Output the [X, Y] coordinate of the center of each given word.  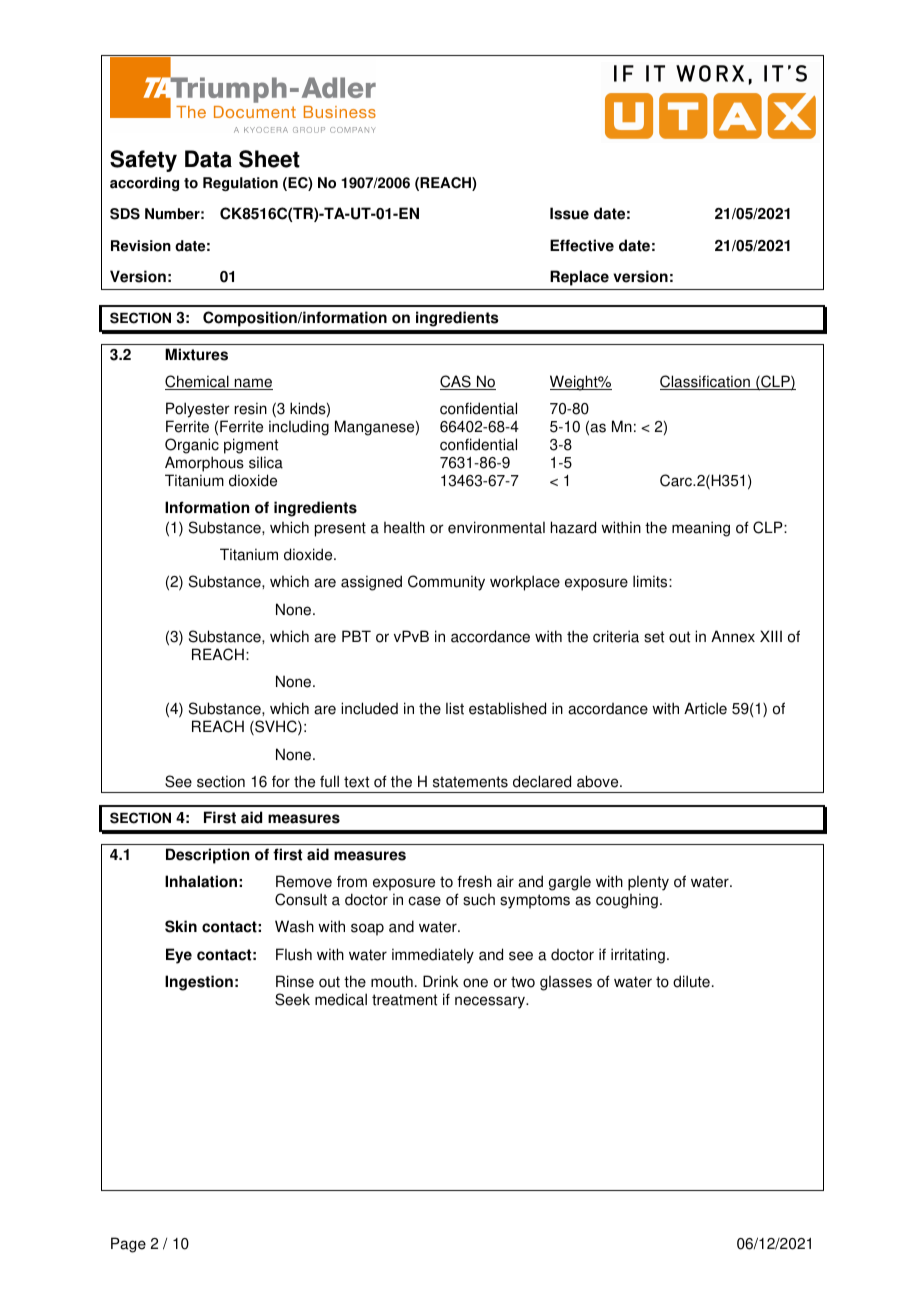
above [599, 781]
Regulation [240, 184]
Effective [582, 245]
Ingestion [199, 983]
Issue [569, 213]
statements [470, 782]
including [299, 428]
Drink [441, 981]
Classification [706, 382]
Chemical [198, 382]
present [340, 529]
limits [651, 581]
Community [446, 583]
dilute [691, 981]
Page [128, 1245]
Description [207, 856]
